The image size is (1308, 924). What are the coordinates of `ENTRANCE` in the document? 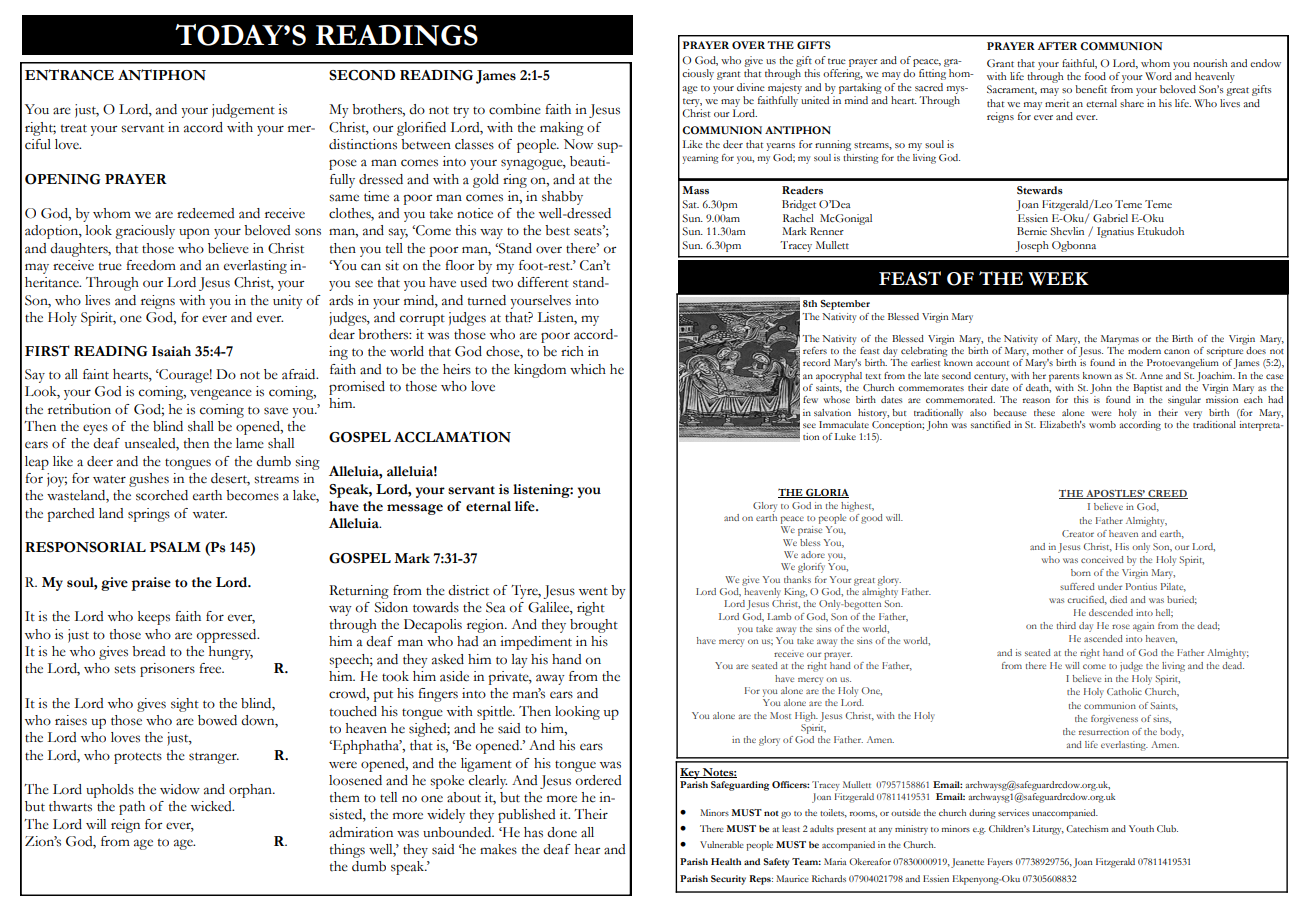 It's located at (69, 75).
